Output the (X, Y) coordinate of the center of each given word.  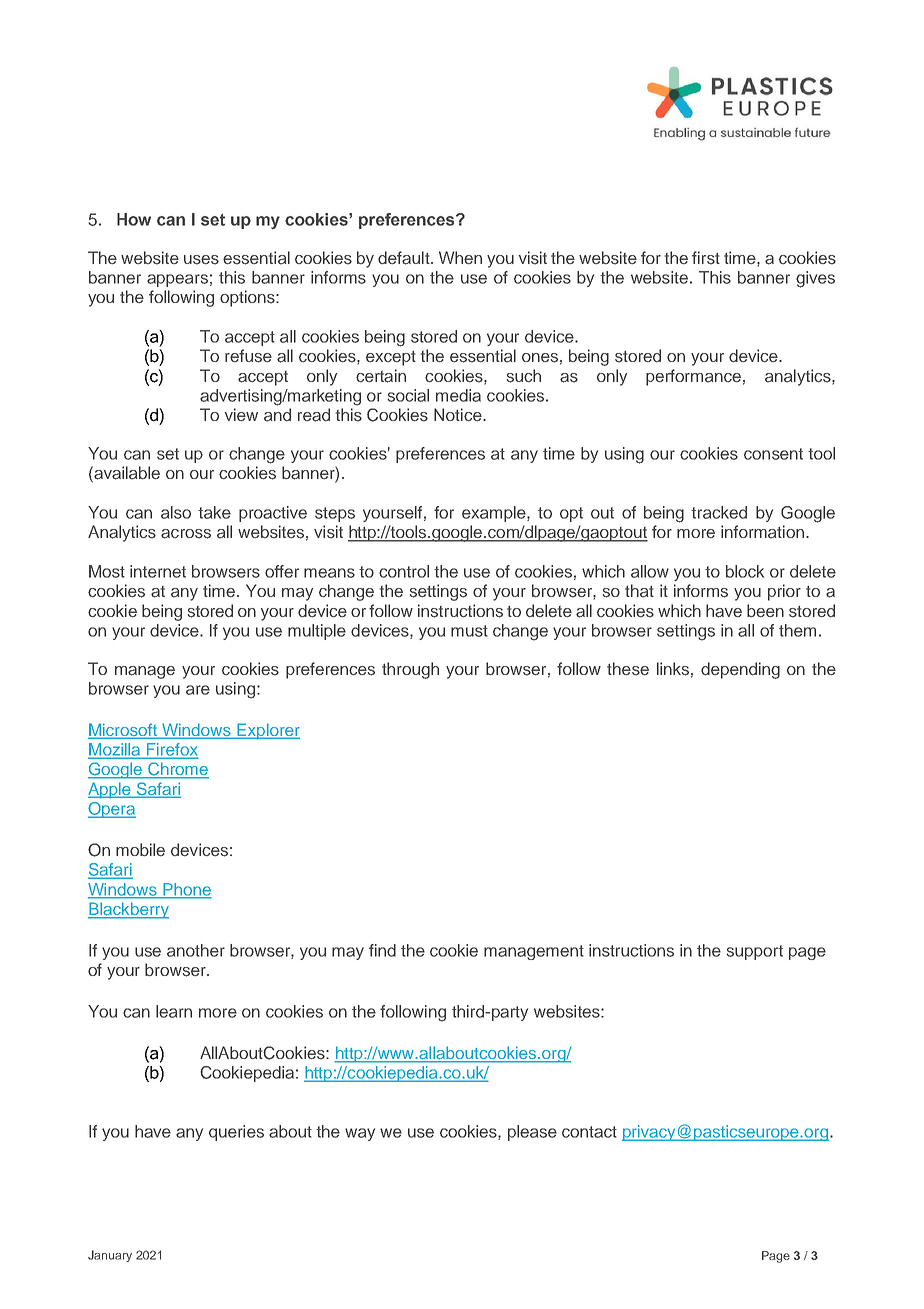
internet (158, 571)
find (382, 950)
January (110, 1256)
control (404, 571)
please (532, 1133)
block (745, 571)
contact (589, 1132)
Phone (186, 890)
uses (201, 260)
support (755, 952)
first (706, 258)
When (460, 257)
